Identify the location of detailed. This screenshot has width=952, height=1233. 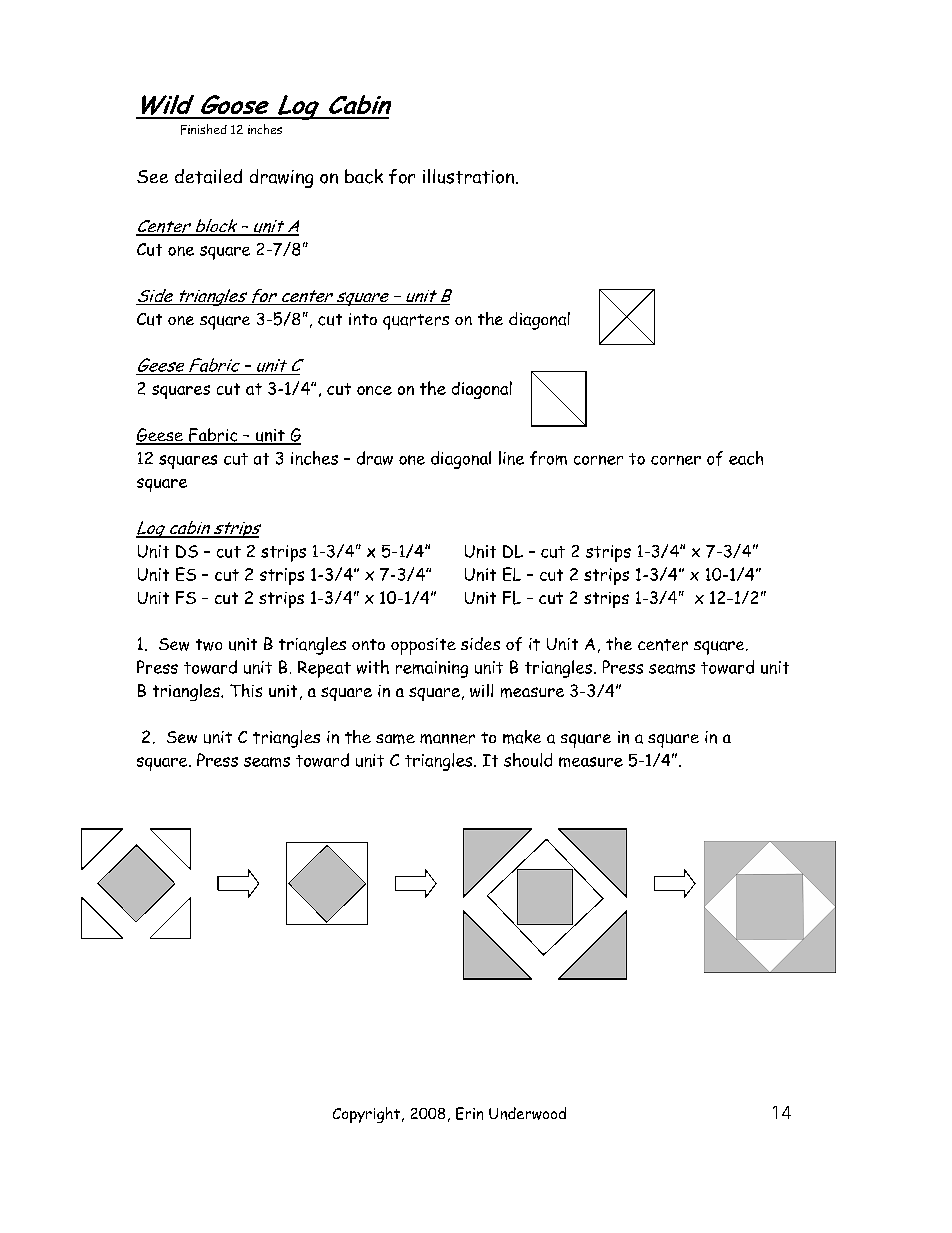
(208, 176).
